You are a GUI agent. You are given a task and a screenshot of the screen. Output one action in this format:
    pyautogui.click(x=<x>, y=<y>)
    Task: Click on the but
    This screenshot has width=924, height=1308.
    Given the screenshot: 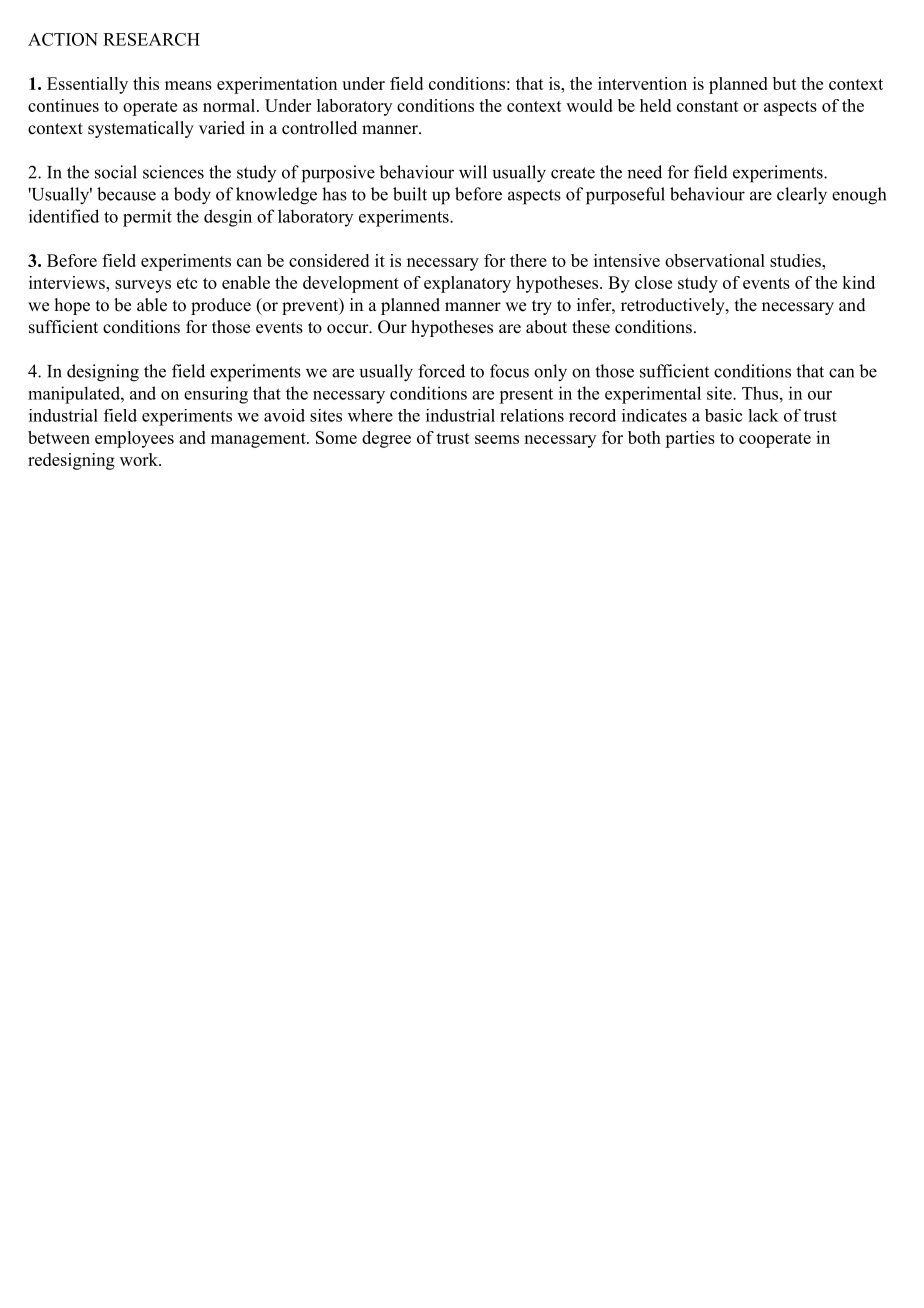 What is the action you would take?
    pyautogui.click(x=785, y=83)
